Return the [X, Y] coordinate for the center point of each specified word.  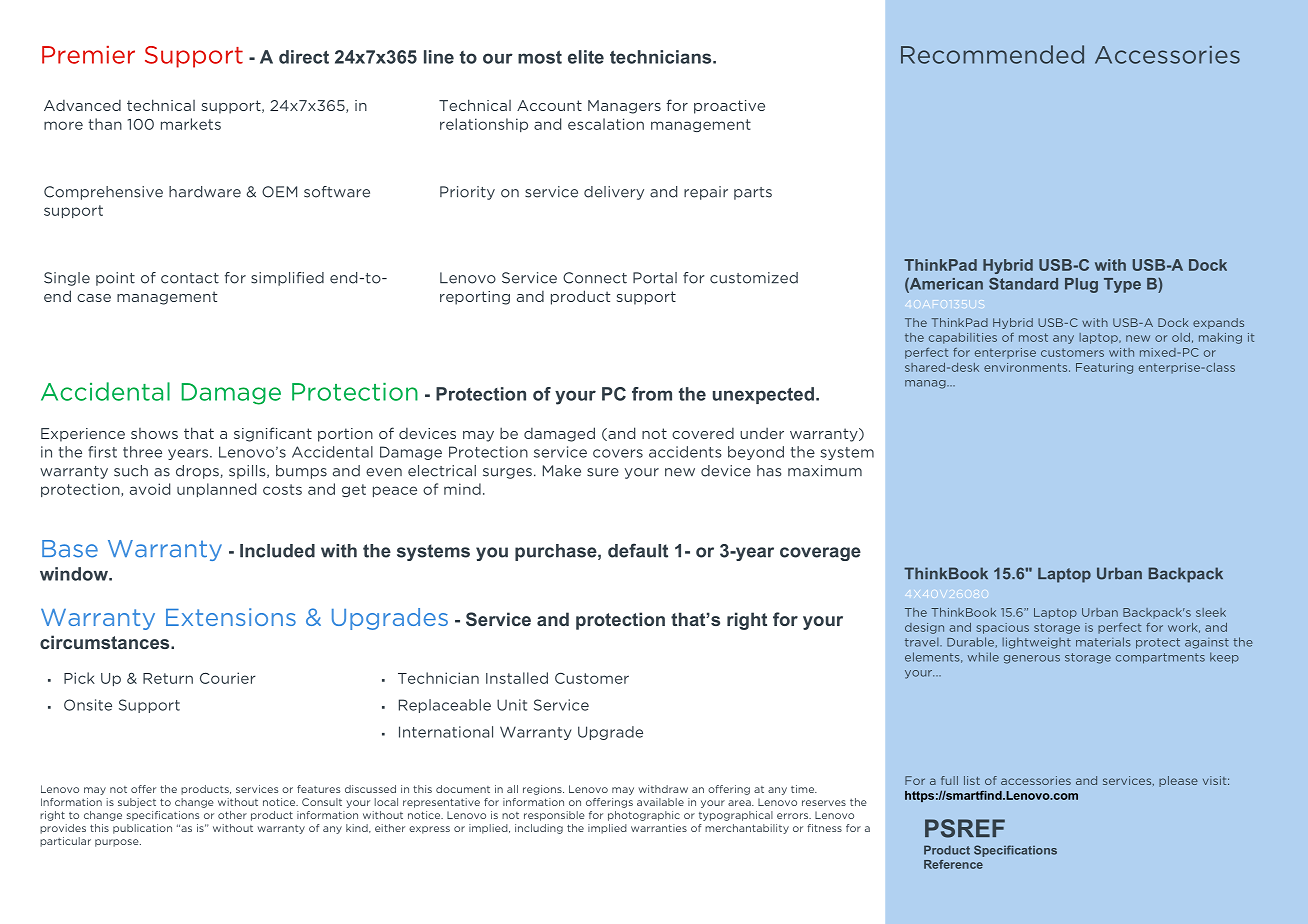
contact [190, 278]
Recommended [992, 54]
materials [1103, 642]
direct [304, 57]
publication [142, 829]
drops [198, 472]
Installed [517, 678]
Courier [228, 678]
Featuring [1104, 368]
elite [586, 57]
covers [618, 453]
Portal [655, 278]
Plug [1081, 285]
